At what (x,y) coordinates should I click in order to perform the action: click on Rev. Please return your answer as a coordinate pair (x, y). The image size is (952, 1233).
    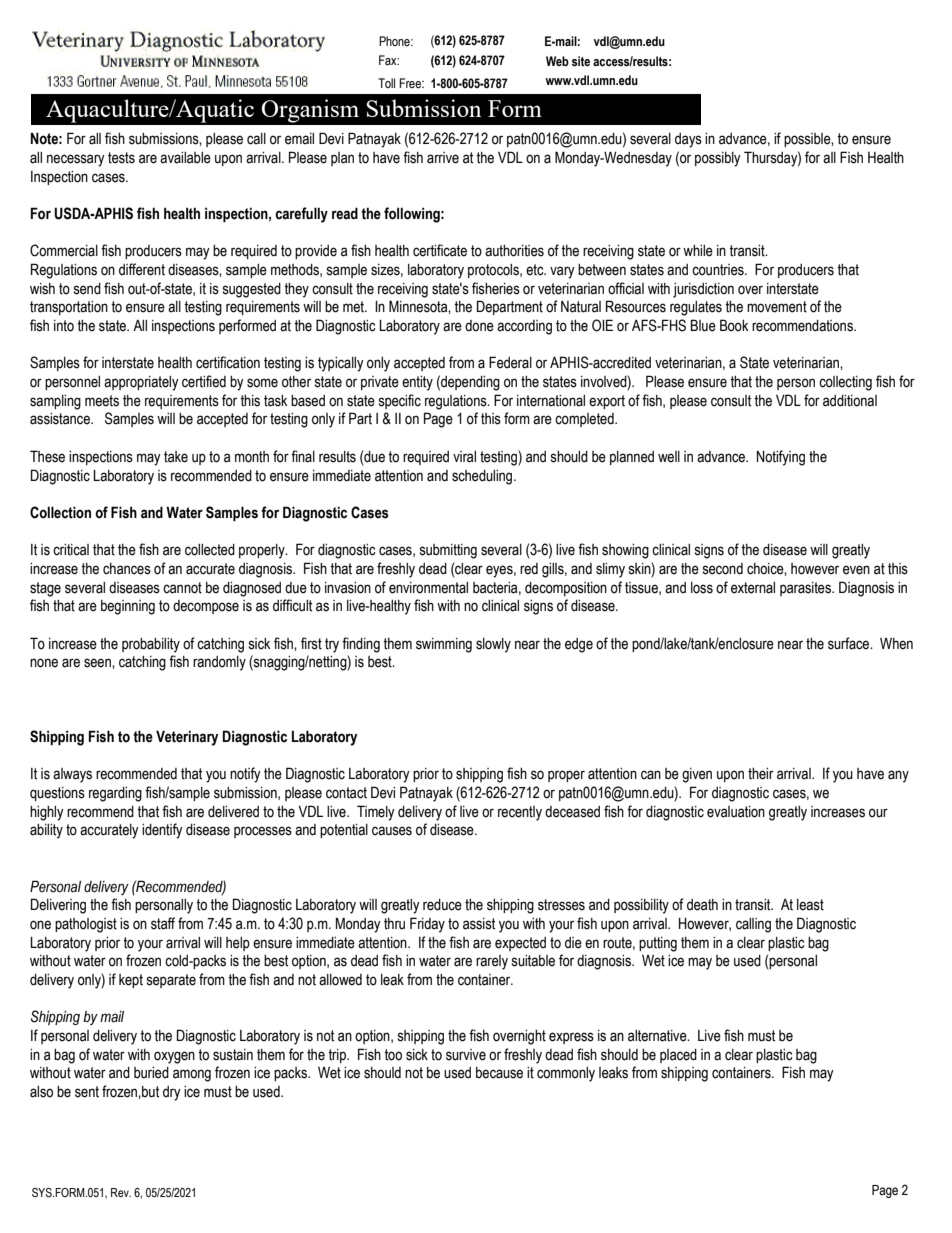
    Looking at the image, I should click on (121, 1192).
